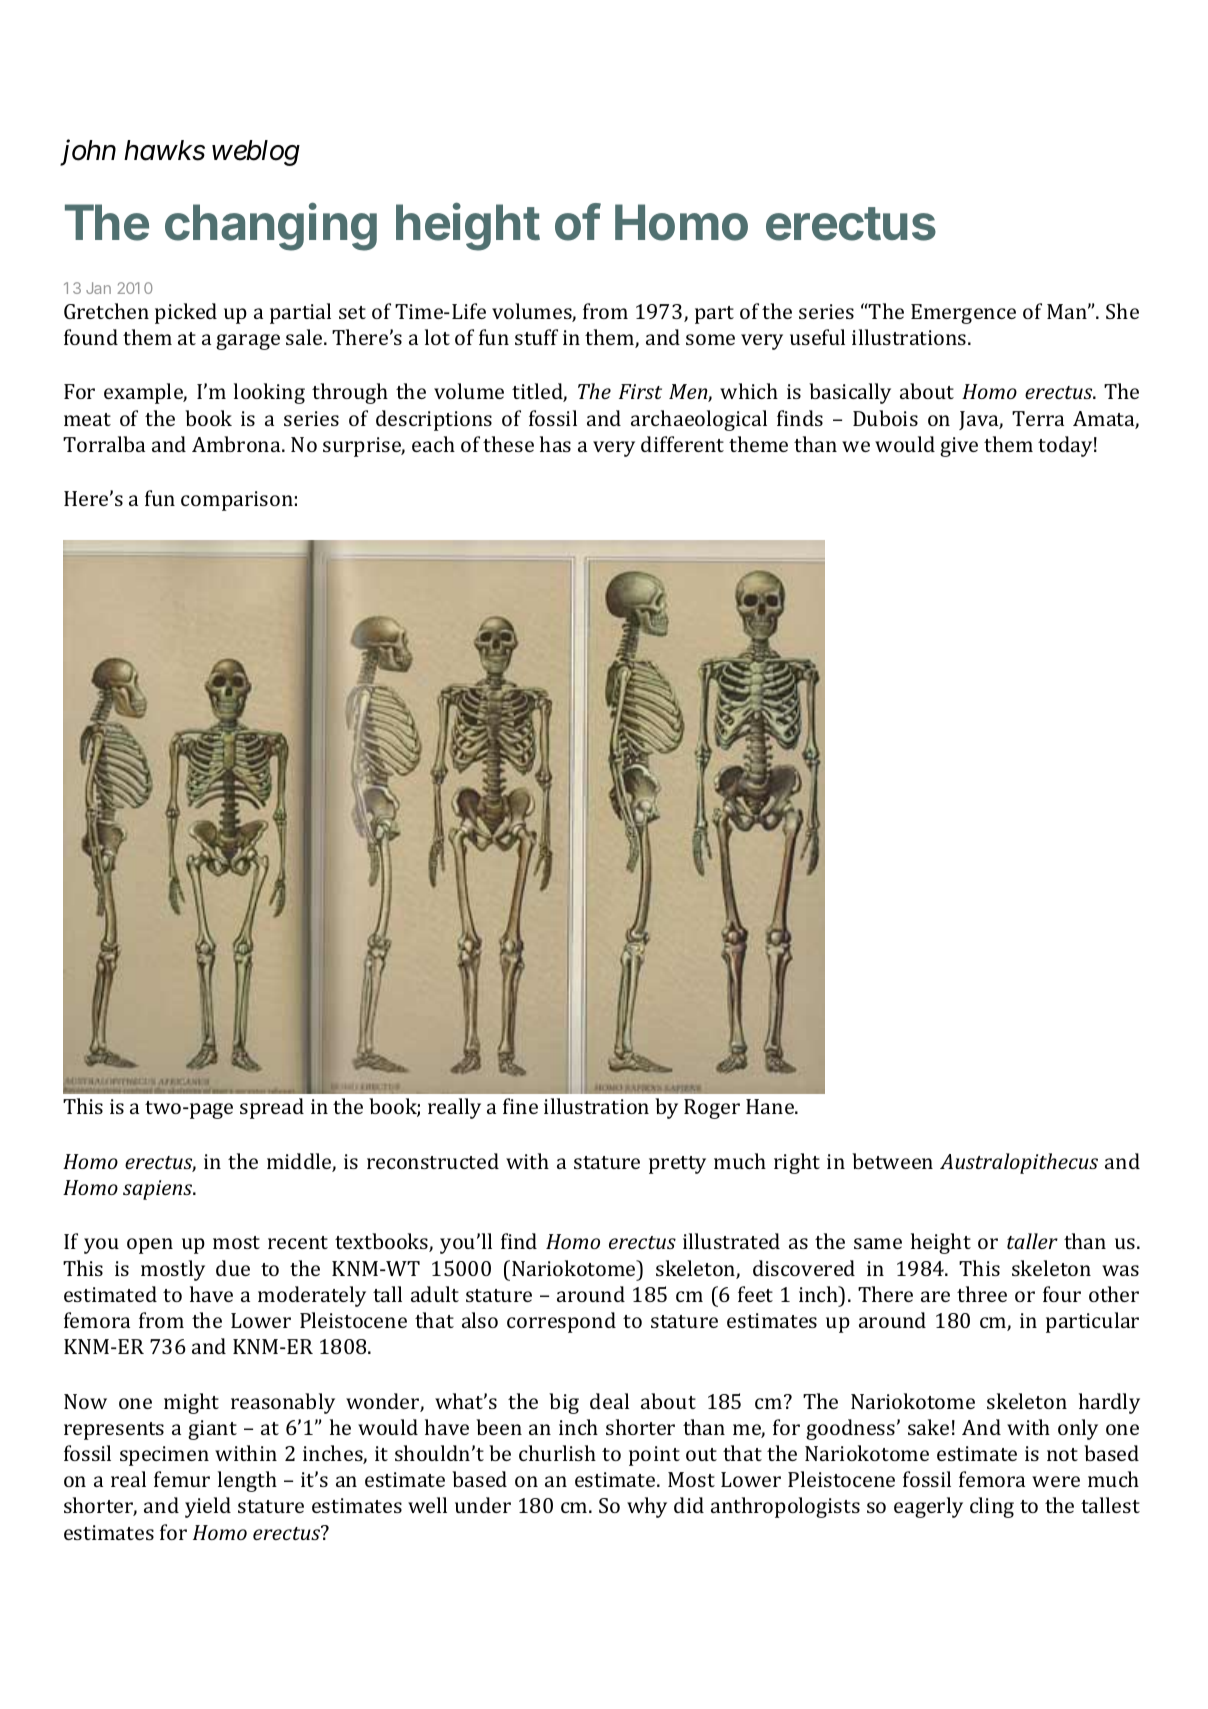 The width and height of the screenshot is (1208, 1709). What do you see at coordinates (237, 501) in the screenshot?
I see `comparison` at bounding box center [237, 501].
